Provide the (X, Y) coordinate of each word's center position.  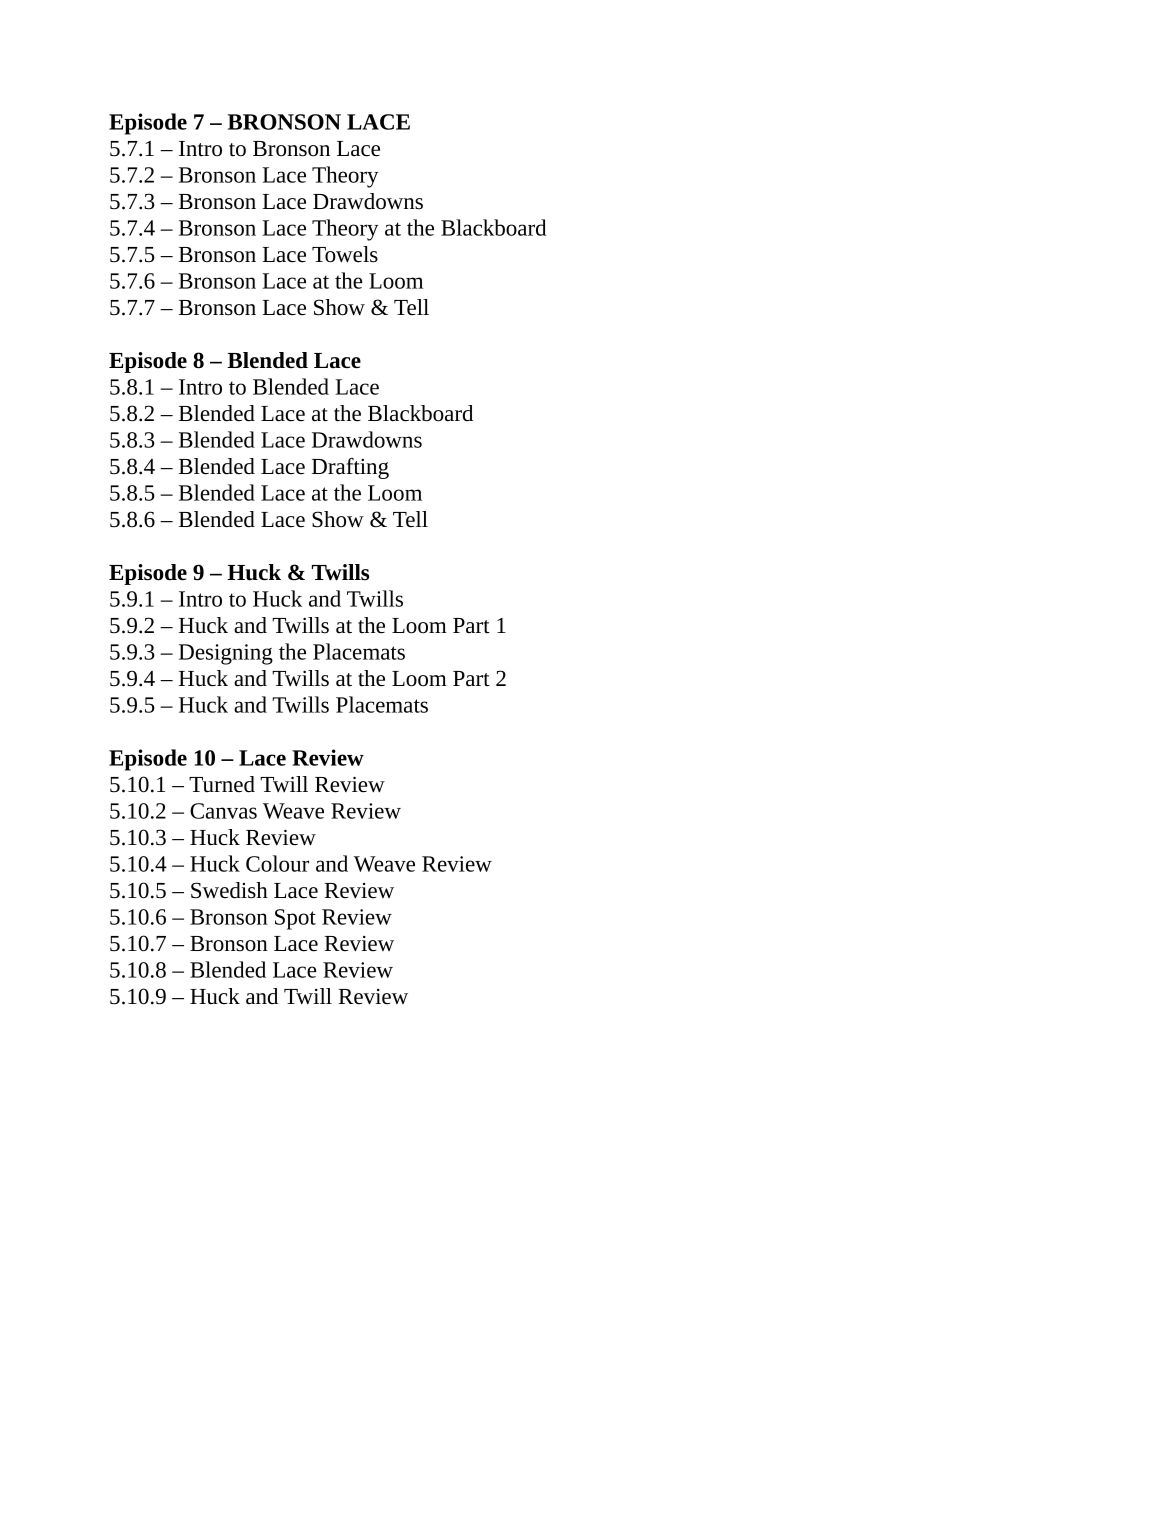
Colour (277, 863)
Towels (345, 254)
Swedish (229, 890)
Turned (222, 784)
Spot (295, 919)
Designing (226, 654)
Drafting (350, 468)
